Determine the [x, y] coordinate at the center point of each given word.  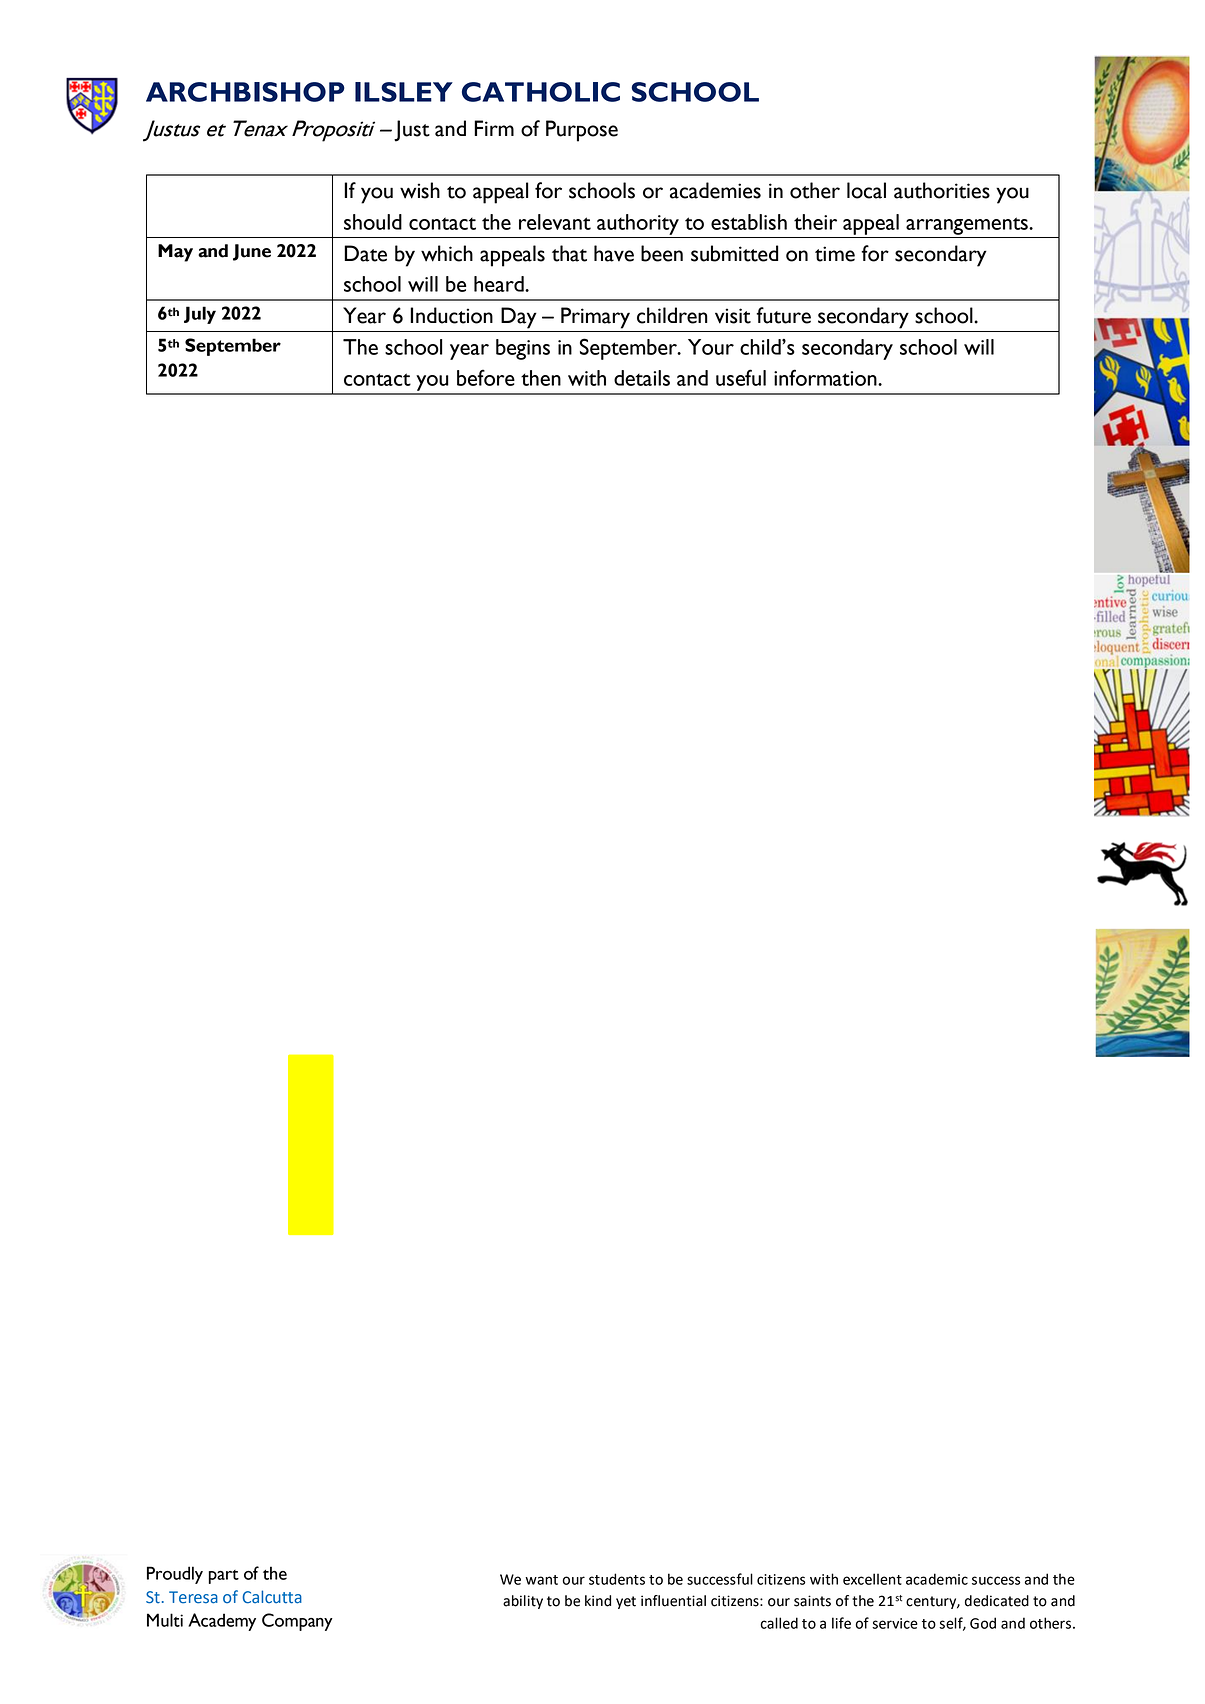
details [642, 378]
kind [598, 1601]
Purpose [582, 131]
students [617, 1579]
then [541, 378]
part [224, 1577]
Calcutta [272, 1597]
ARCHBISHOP [245, 92]
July [200, 315]
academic [937, 1579]
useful [741, 377]
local [866, 190]
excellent [872, 1579]
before [486, 377]
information [826, 377]
